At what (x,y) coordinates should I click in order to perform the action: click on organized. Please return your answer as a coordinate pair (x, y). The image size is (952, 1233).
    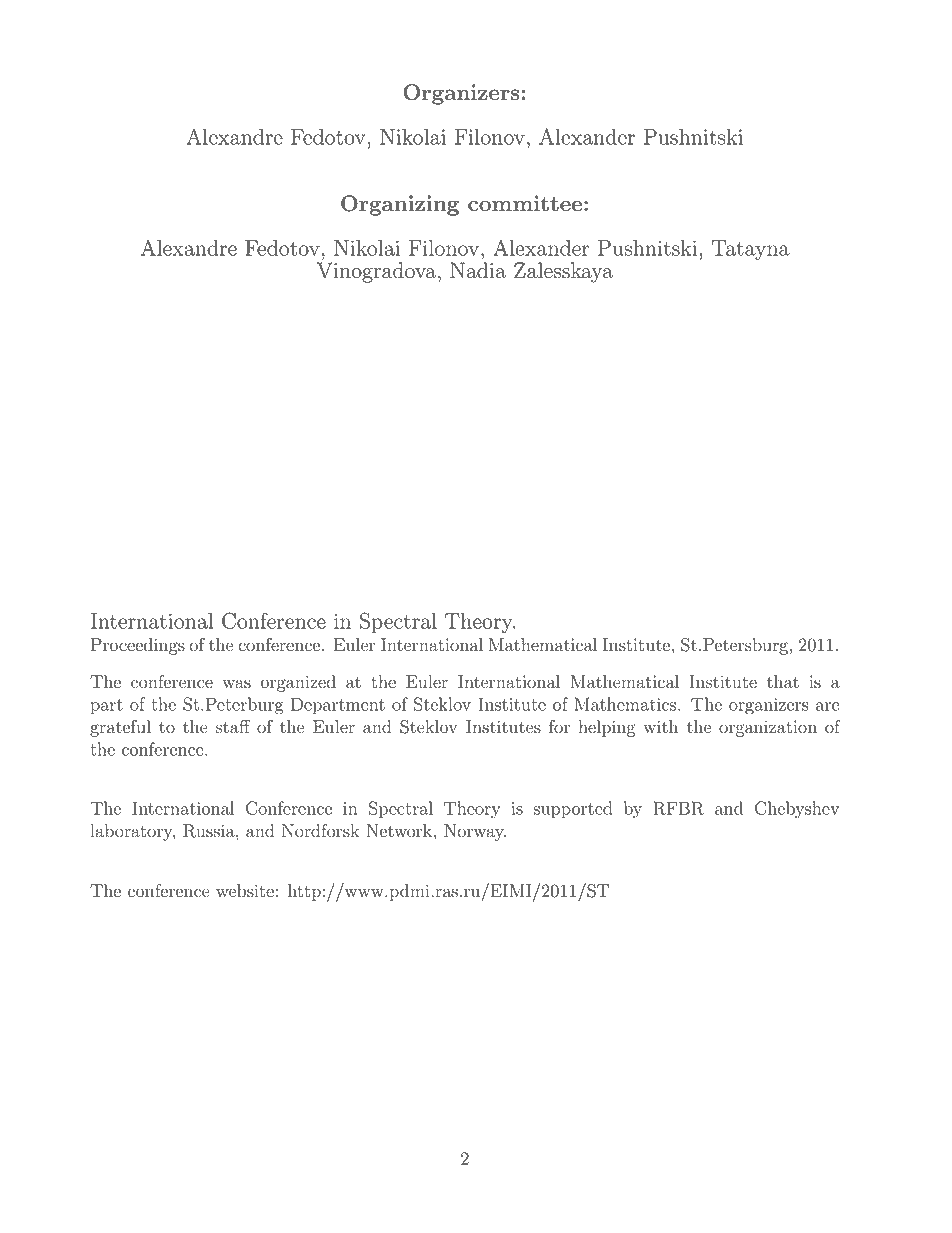
    Looking at the image, I should click on (298, 683).
